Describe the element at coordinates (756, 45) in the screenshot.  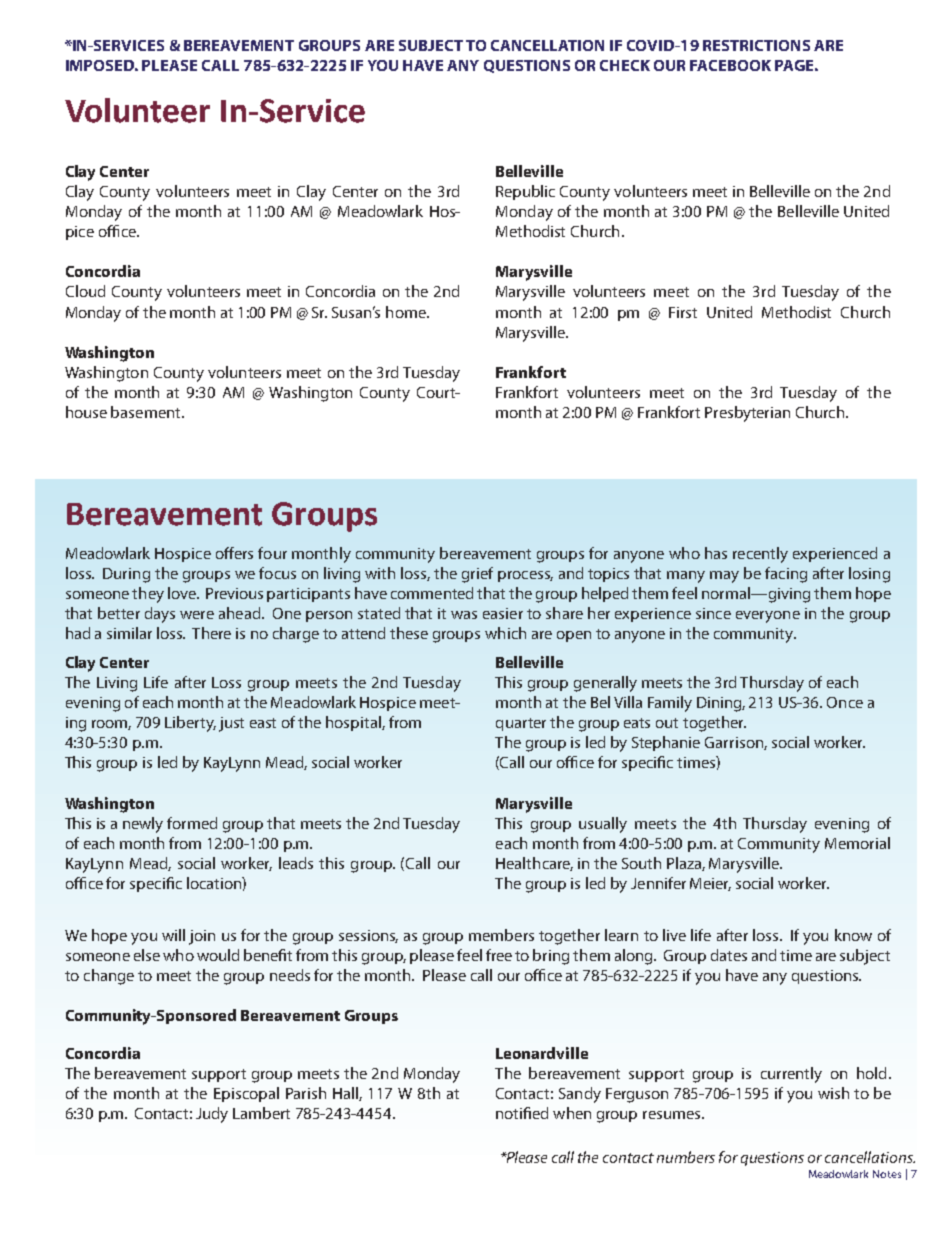
I see `RESTRICTIONS` at that location.
